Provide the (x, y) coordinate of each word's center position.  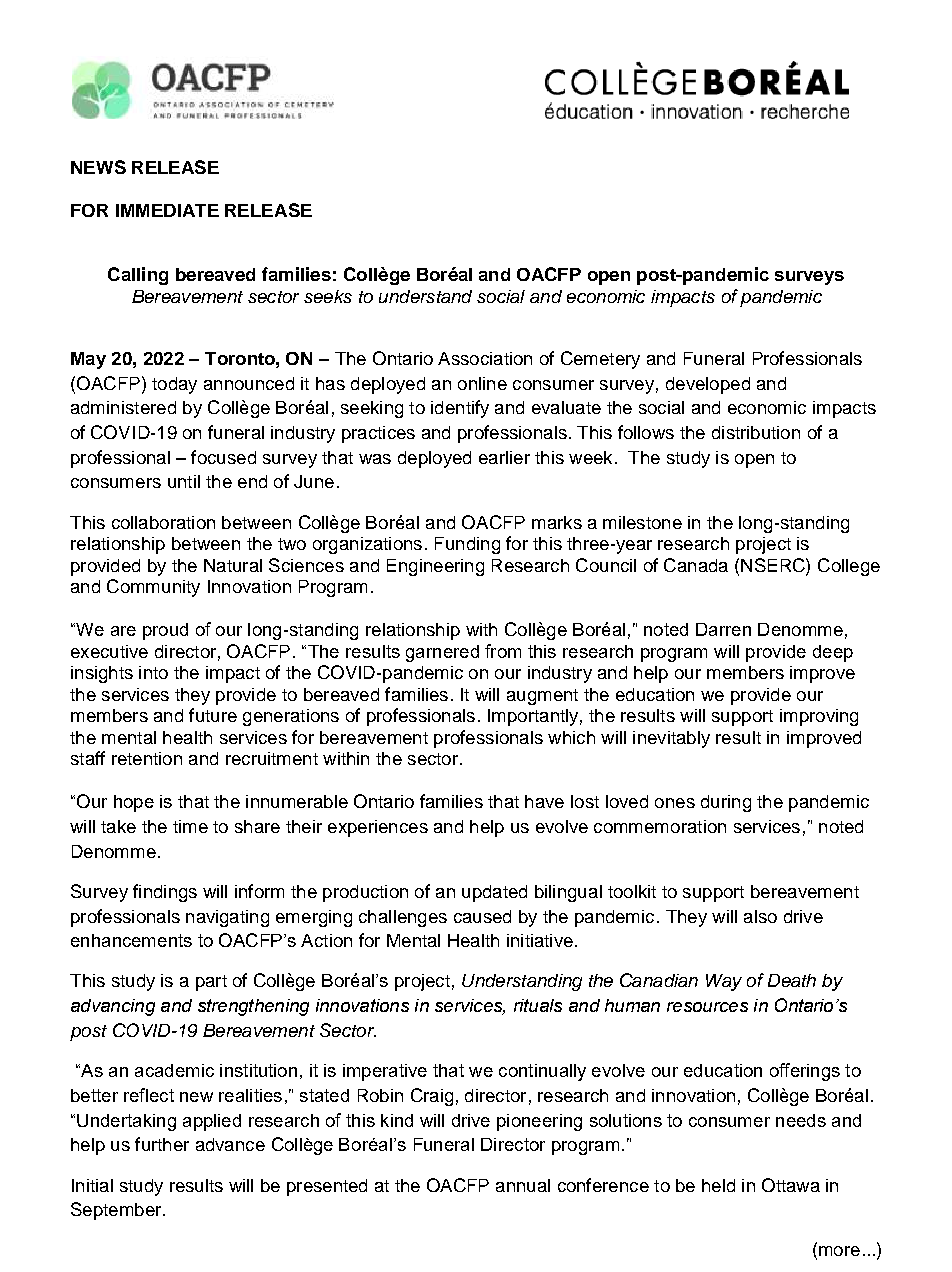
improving (819, 717)
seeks (328, 296)
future (213, 715)
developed (708, 385)
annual (523, 1185)
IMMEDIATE (167, 210)
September (117, 1211)
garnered (442, 653)
